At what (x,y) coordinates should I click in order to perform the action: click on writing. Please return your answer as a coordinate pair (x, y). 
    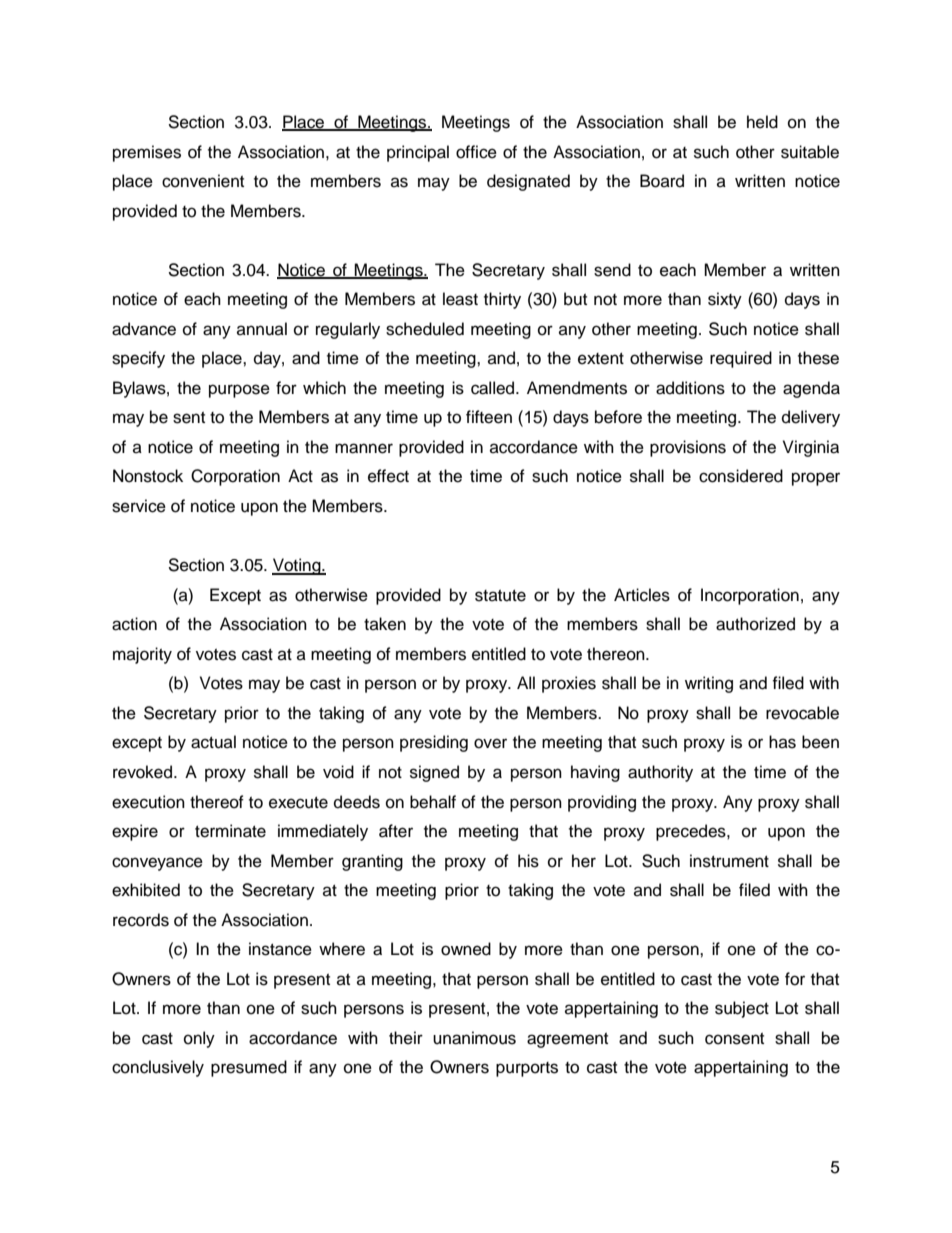
    Looking at the image, I should click on (709, 684).
